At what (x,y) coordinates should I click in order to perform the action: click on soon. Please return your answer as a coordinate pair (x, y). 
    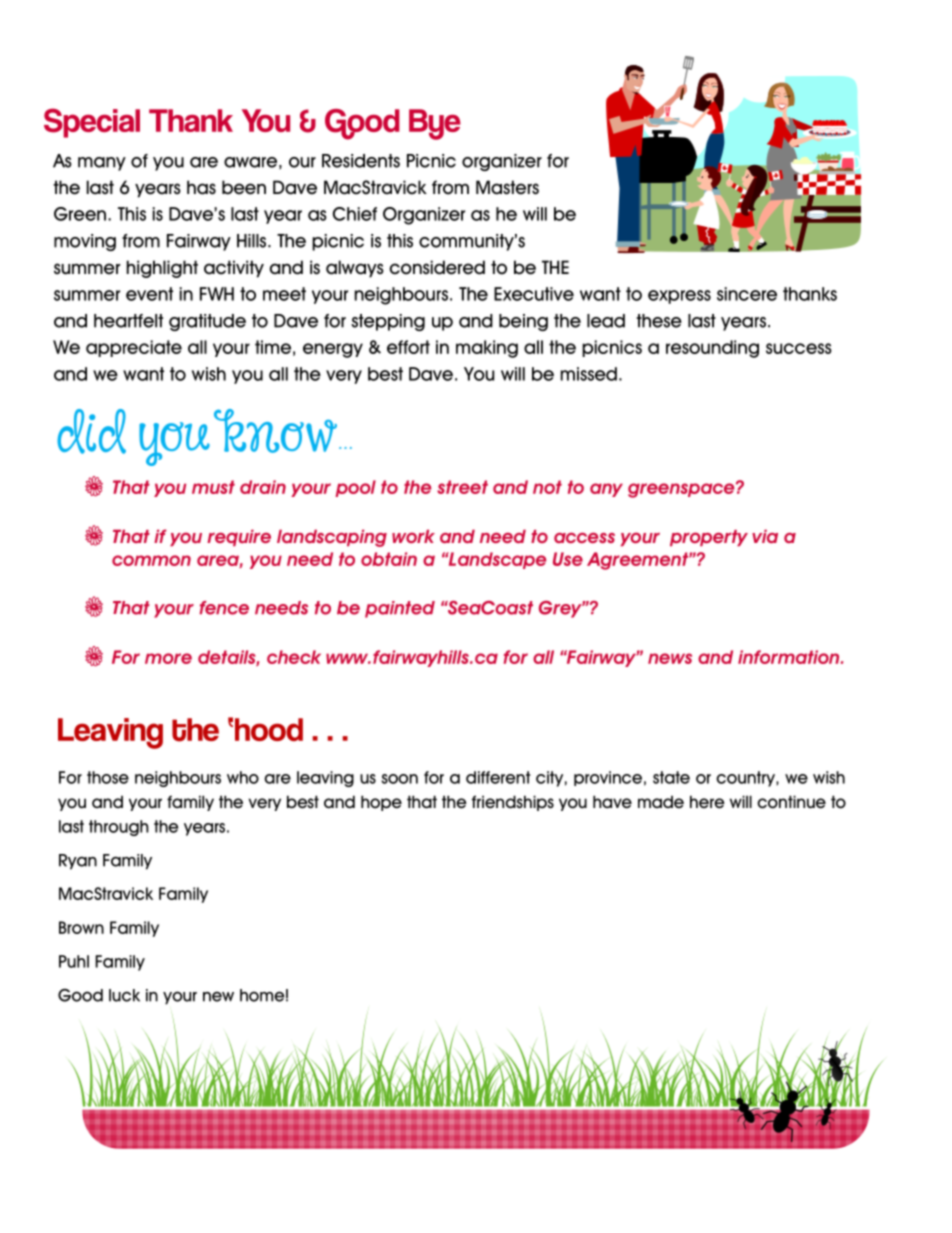
    Looking at the image, I should click on (399, 779).
